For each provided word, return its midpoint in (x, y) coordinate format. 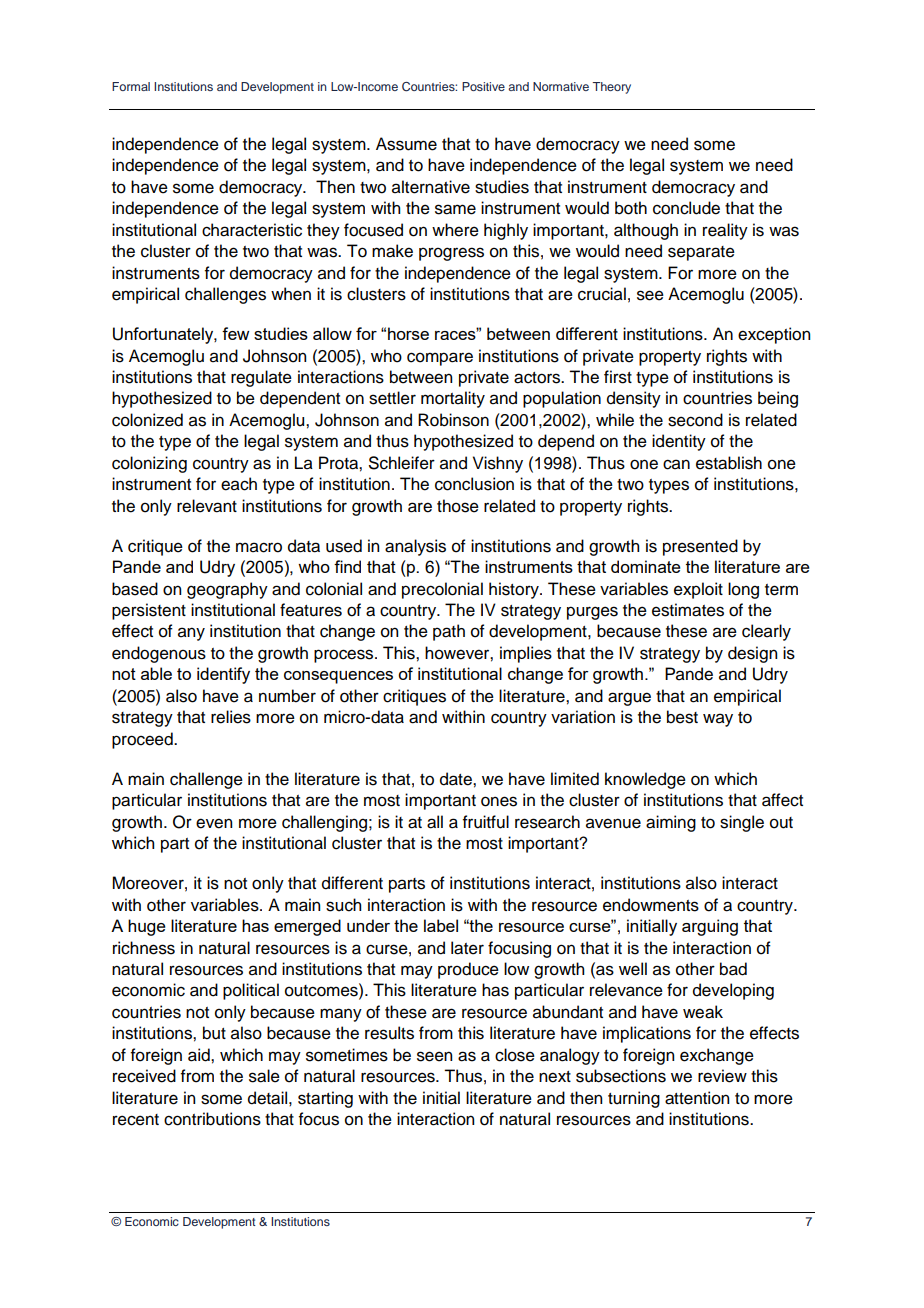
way (718, 720)
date (457, 779)
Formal (131, 86)
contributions (212, 1119)
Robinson (453, 420)
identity (679, 442)
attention (697, 1098)
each (239, 484)
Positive (483, 86)
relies (231, 717)
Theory (611, 88)
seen (434, 1056)
